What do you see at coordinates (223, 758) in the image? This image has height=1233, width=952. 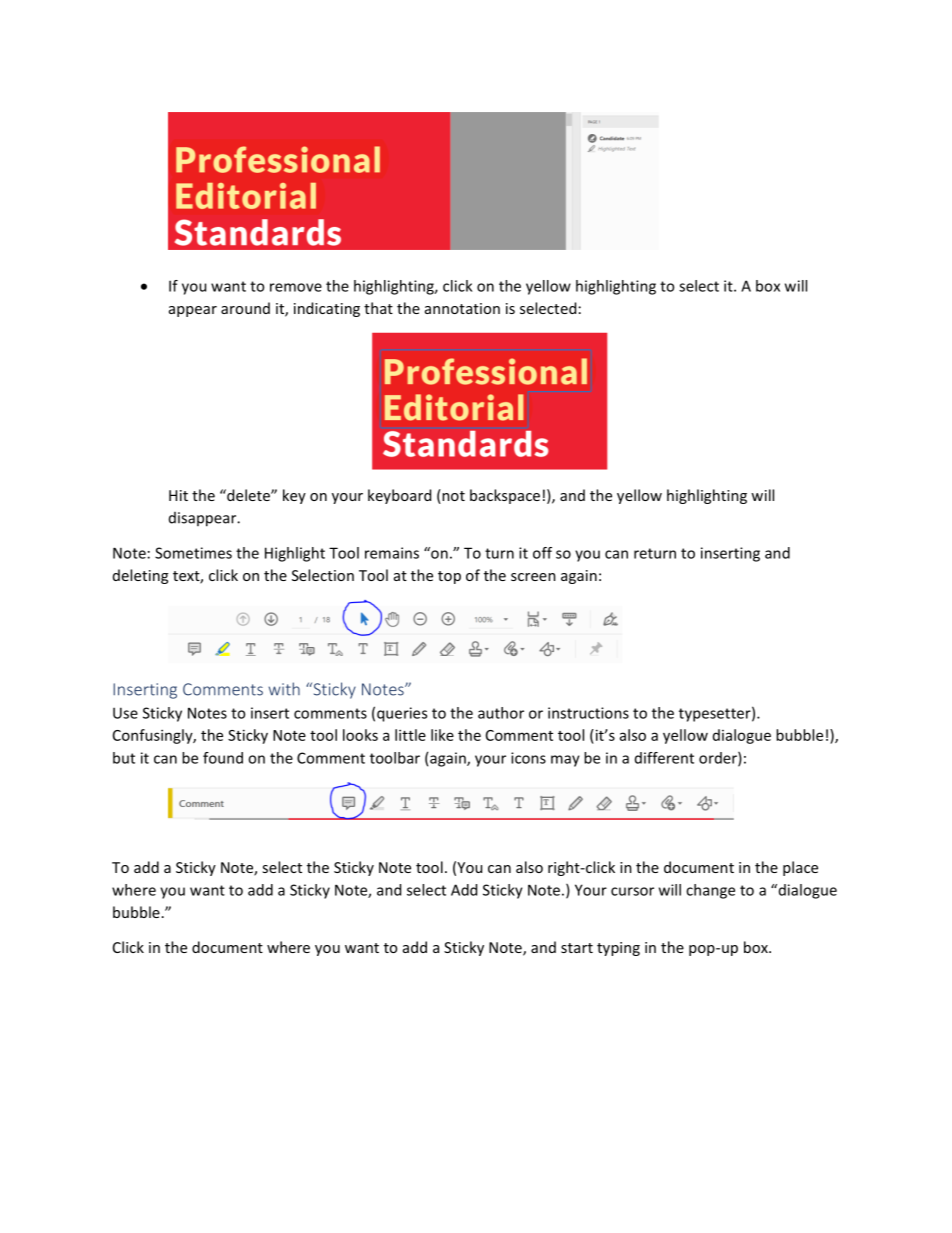 I see `found` at bounding box center [223, 758].
